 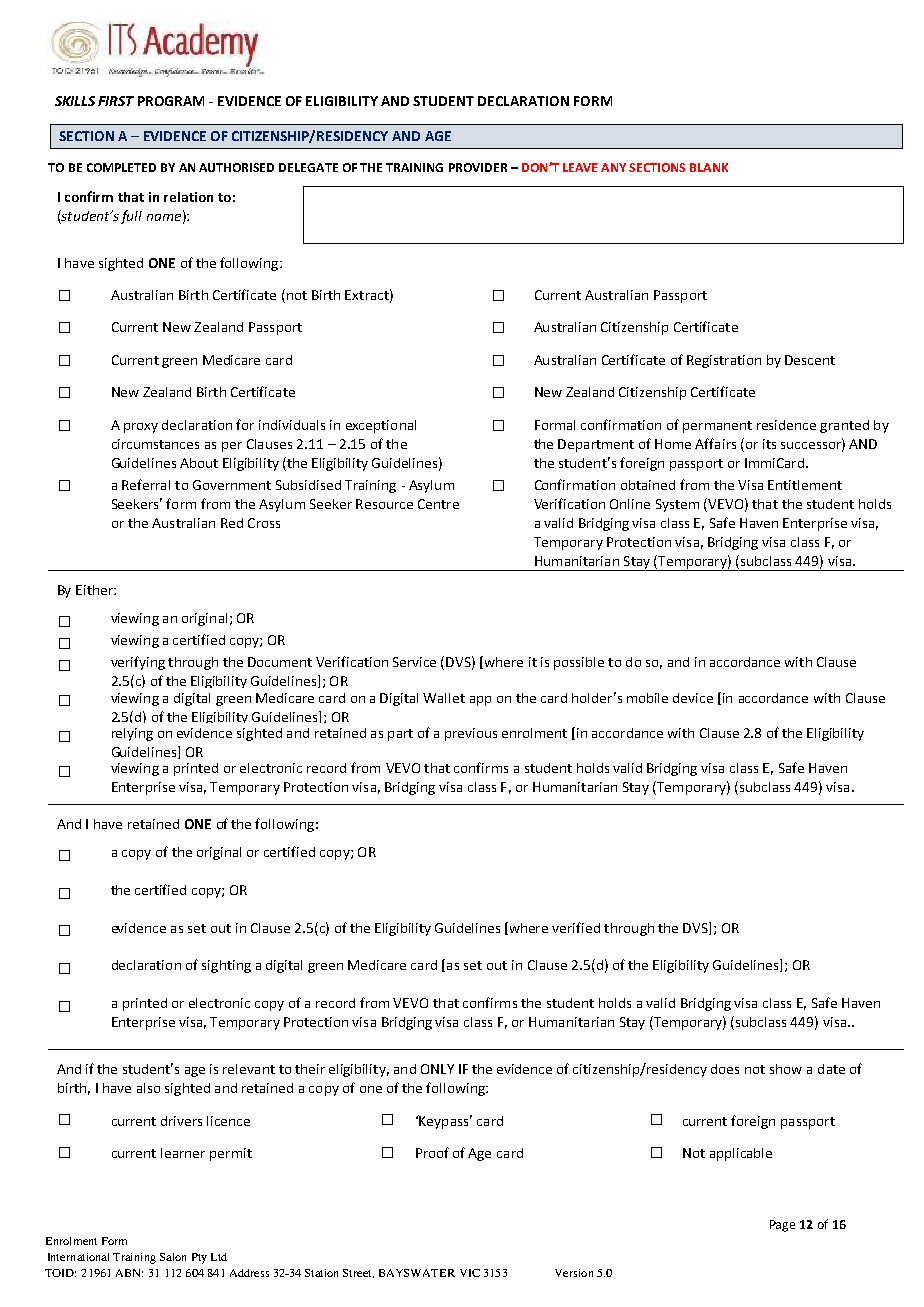 I want to click on PROGRAM, so click(x=171, y=101).
